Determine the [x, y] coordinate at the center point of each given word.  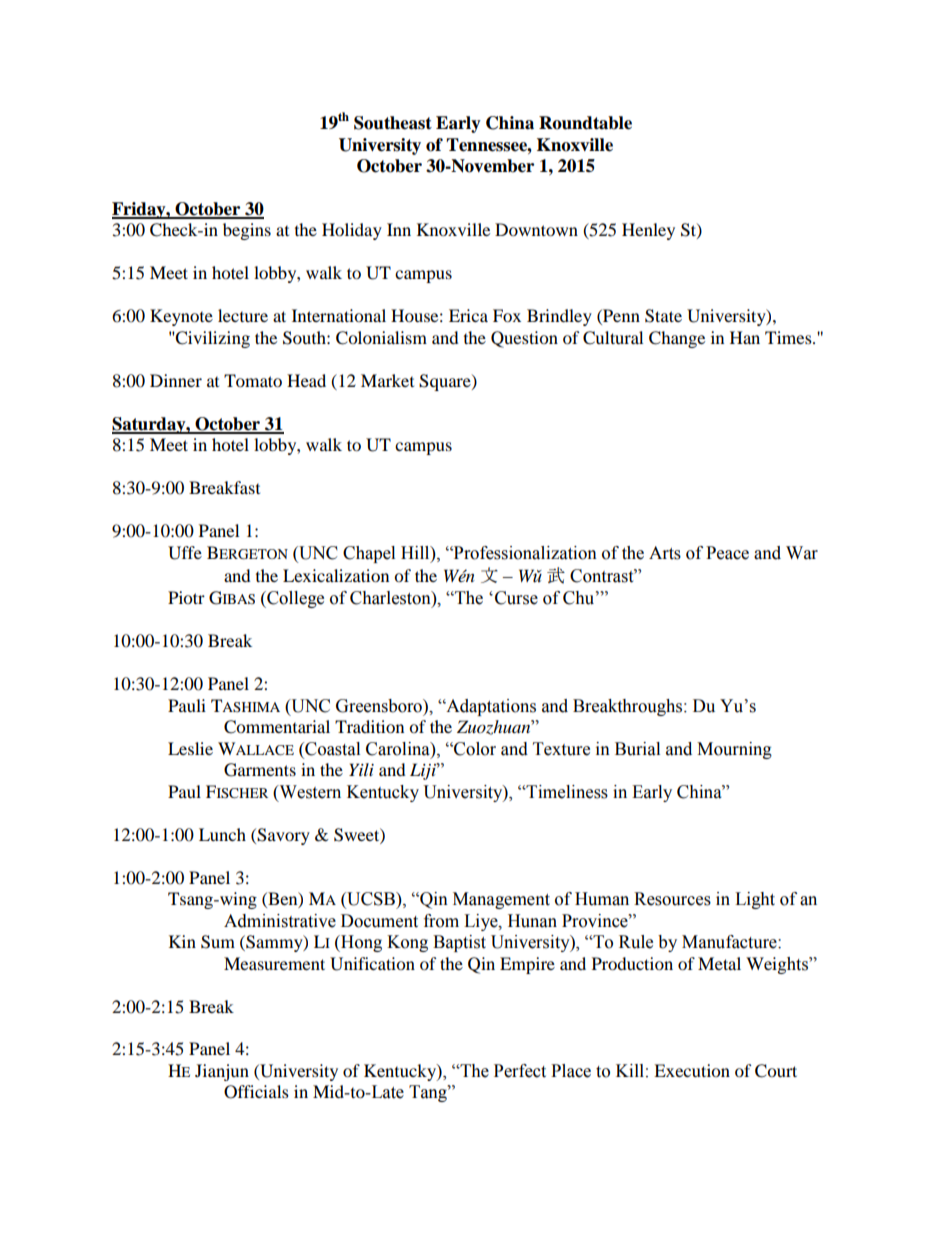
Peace [727, 553]
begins [247, 231]
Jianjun [222, 1072]
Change [677, 339]
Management [501, 900]
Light [755, 900]
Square [446, 382]
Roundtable [585, 123]
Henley [648, 231]
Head [306, 380]
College [294, 599]
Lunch [222, 834]
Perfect [520, 1071]
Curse [516, 598]
